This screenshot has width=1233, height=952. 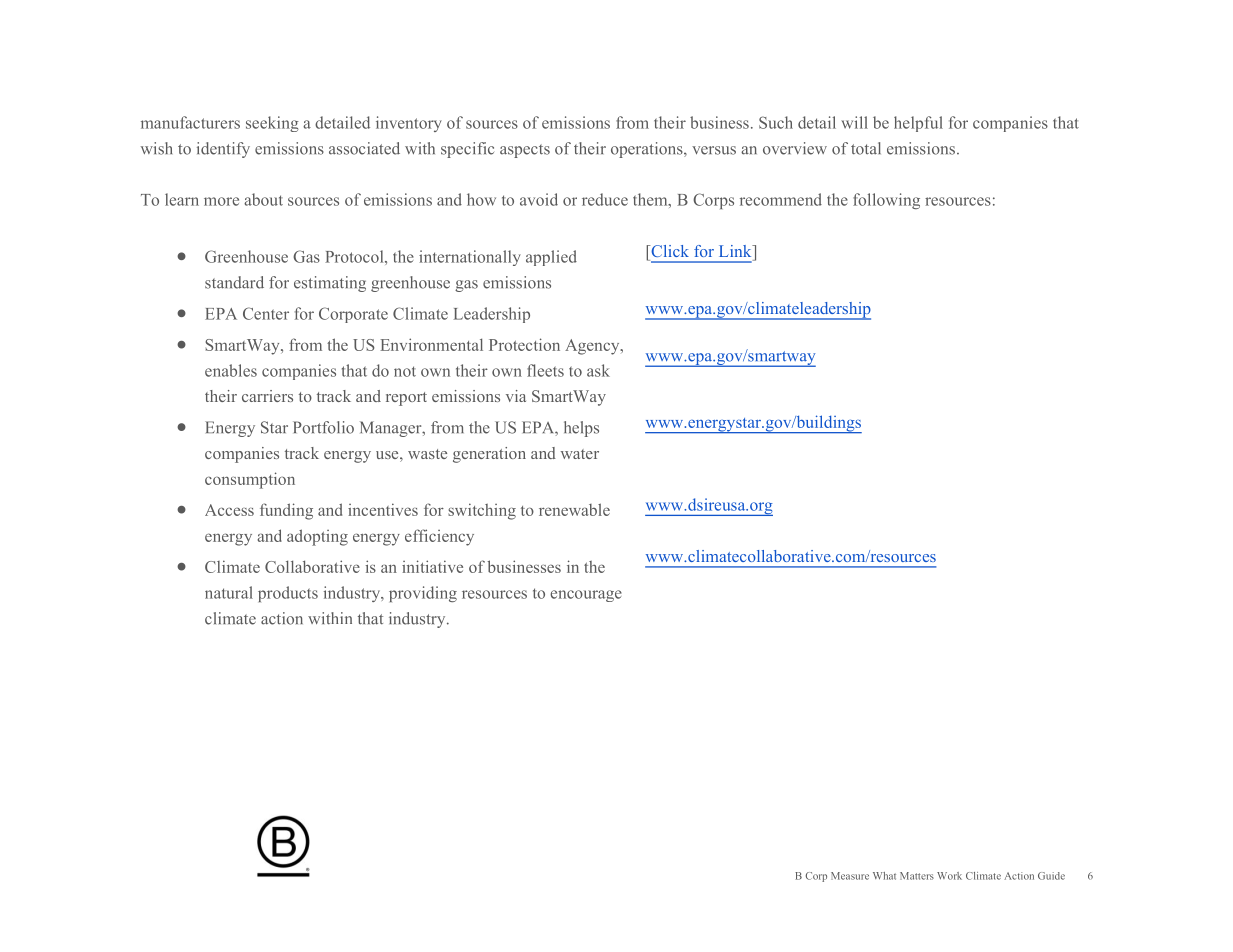 What do you see at coordinates (648, 150) in the screenshot?
I see `operations` at bounding box center [648, 150].
